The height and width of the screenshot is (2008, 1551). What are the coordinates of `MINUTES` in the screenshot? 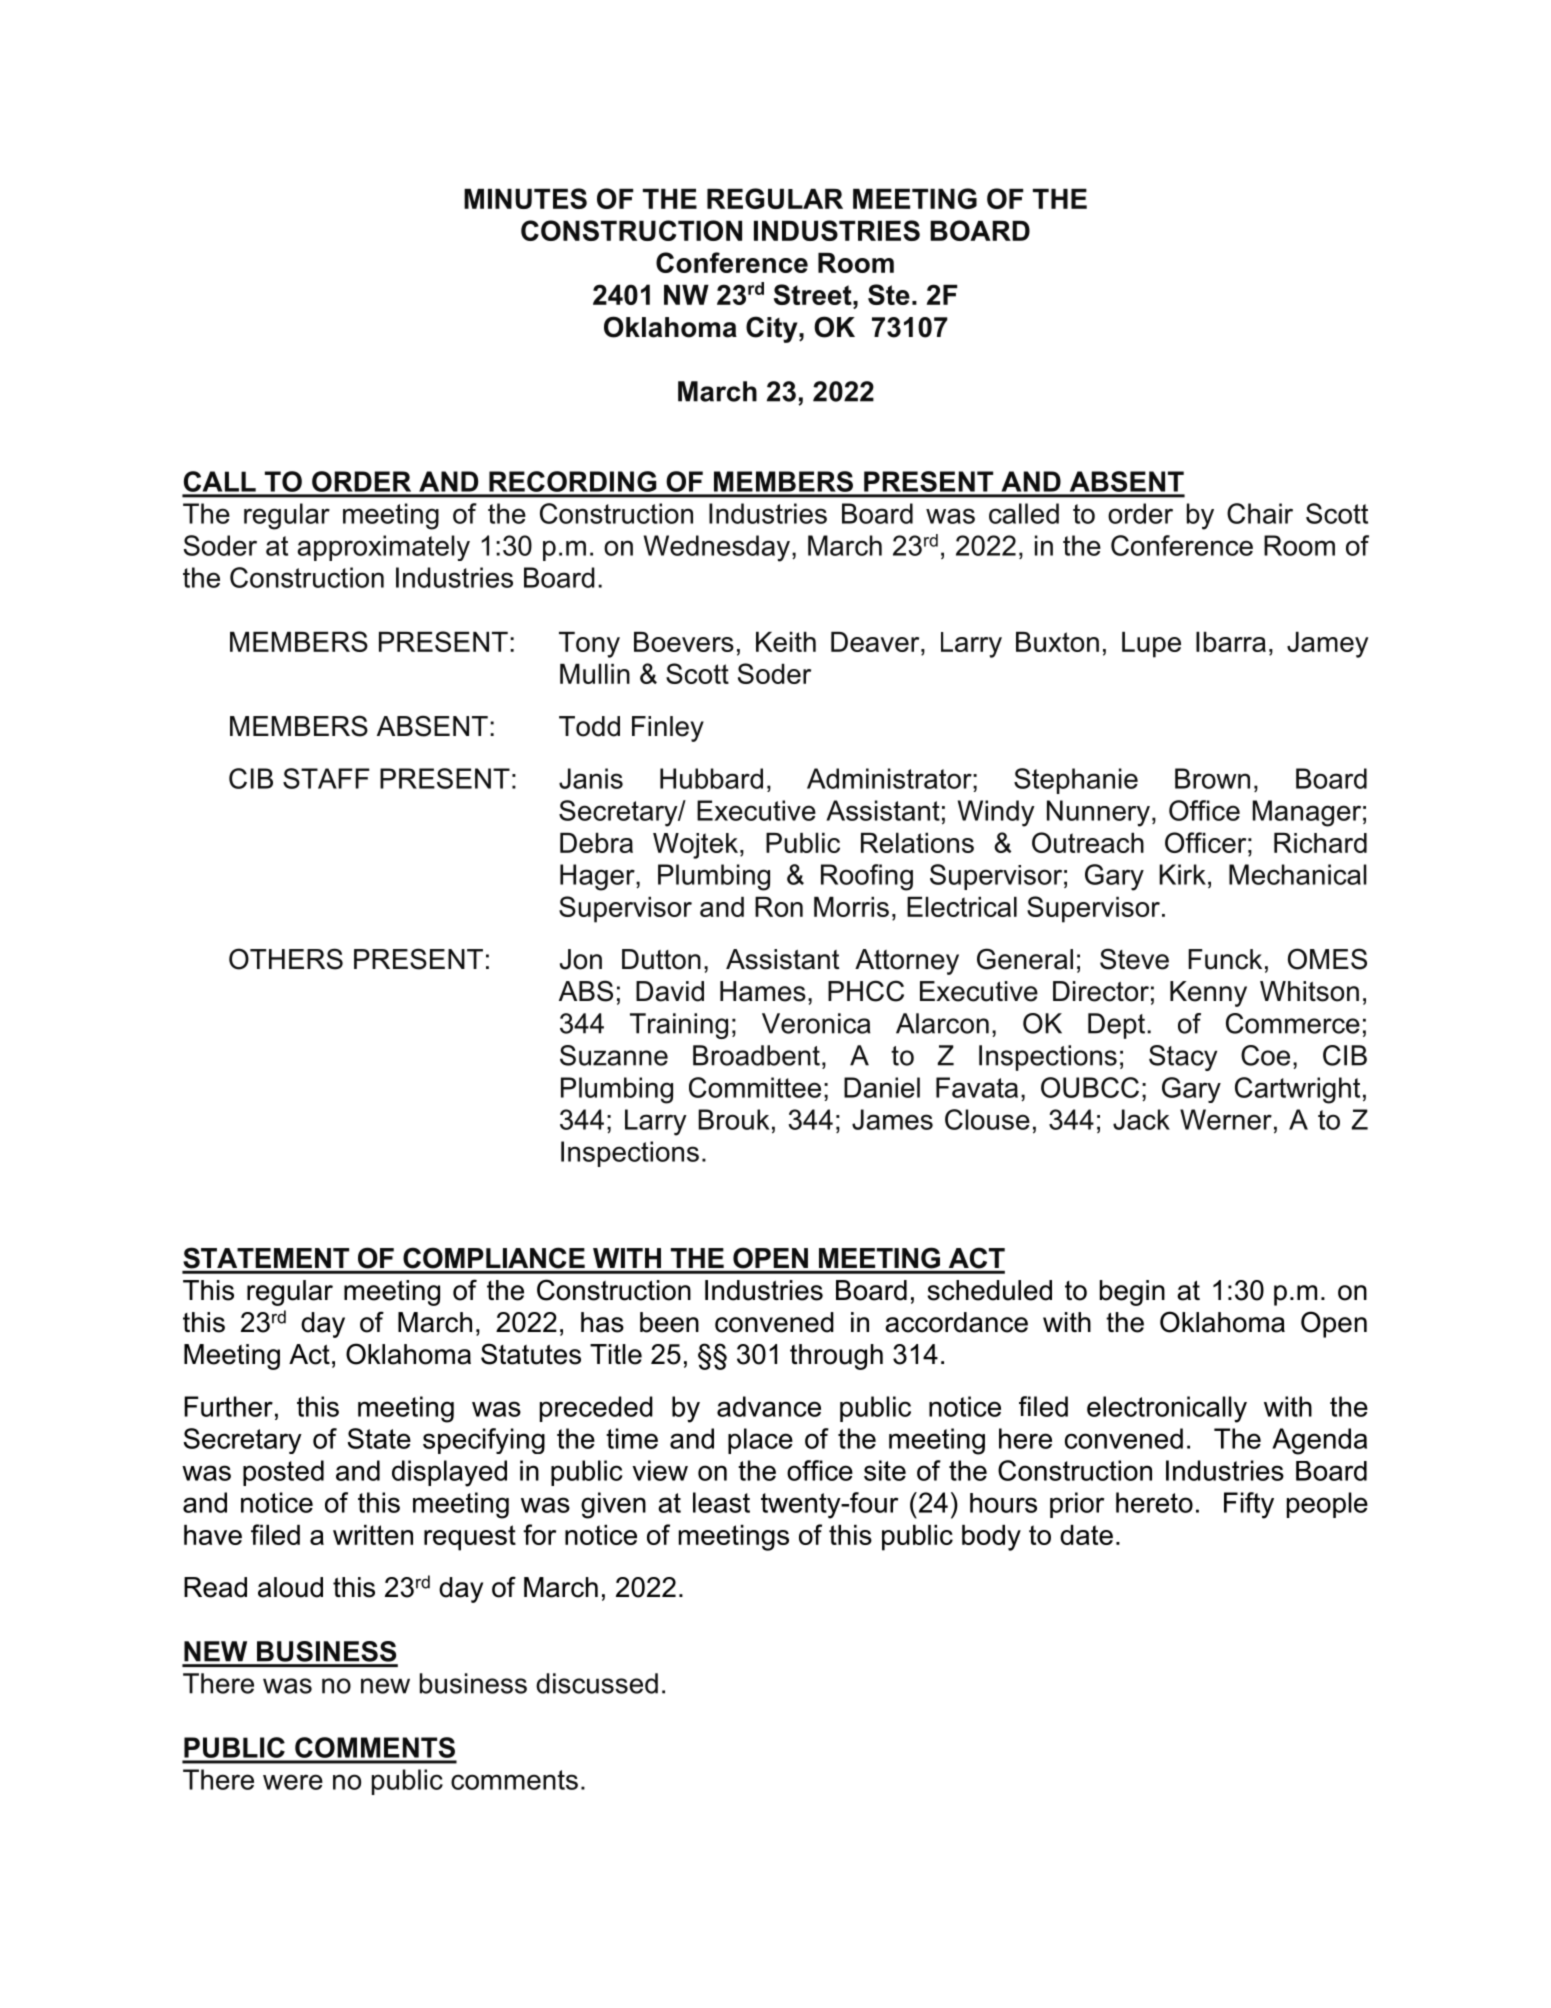 It's located at (525, 198).
